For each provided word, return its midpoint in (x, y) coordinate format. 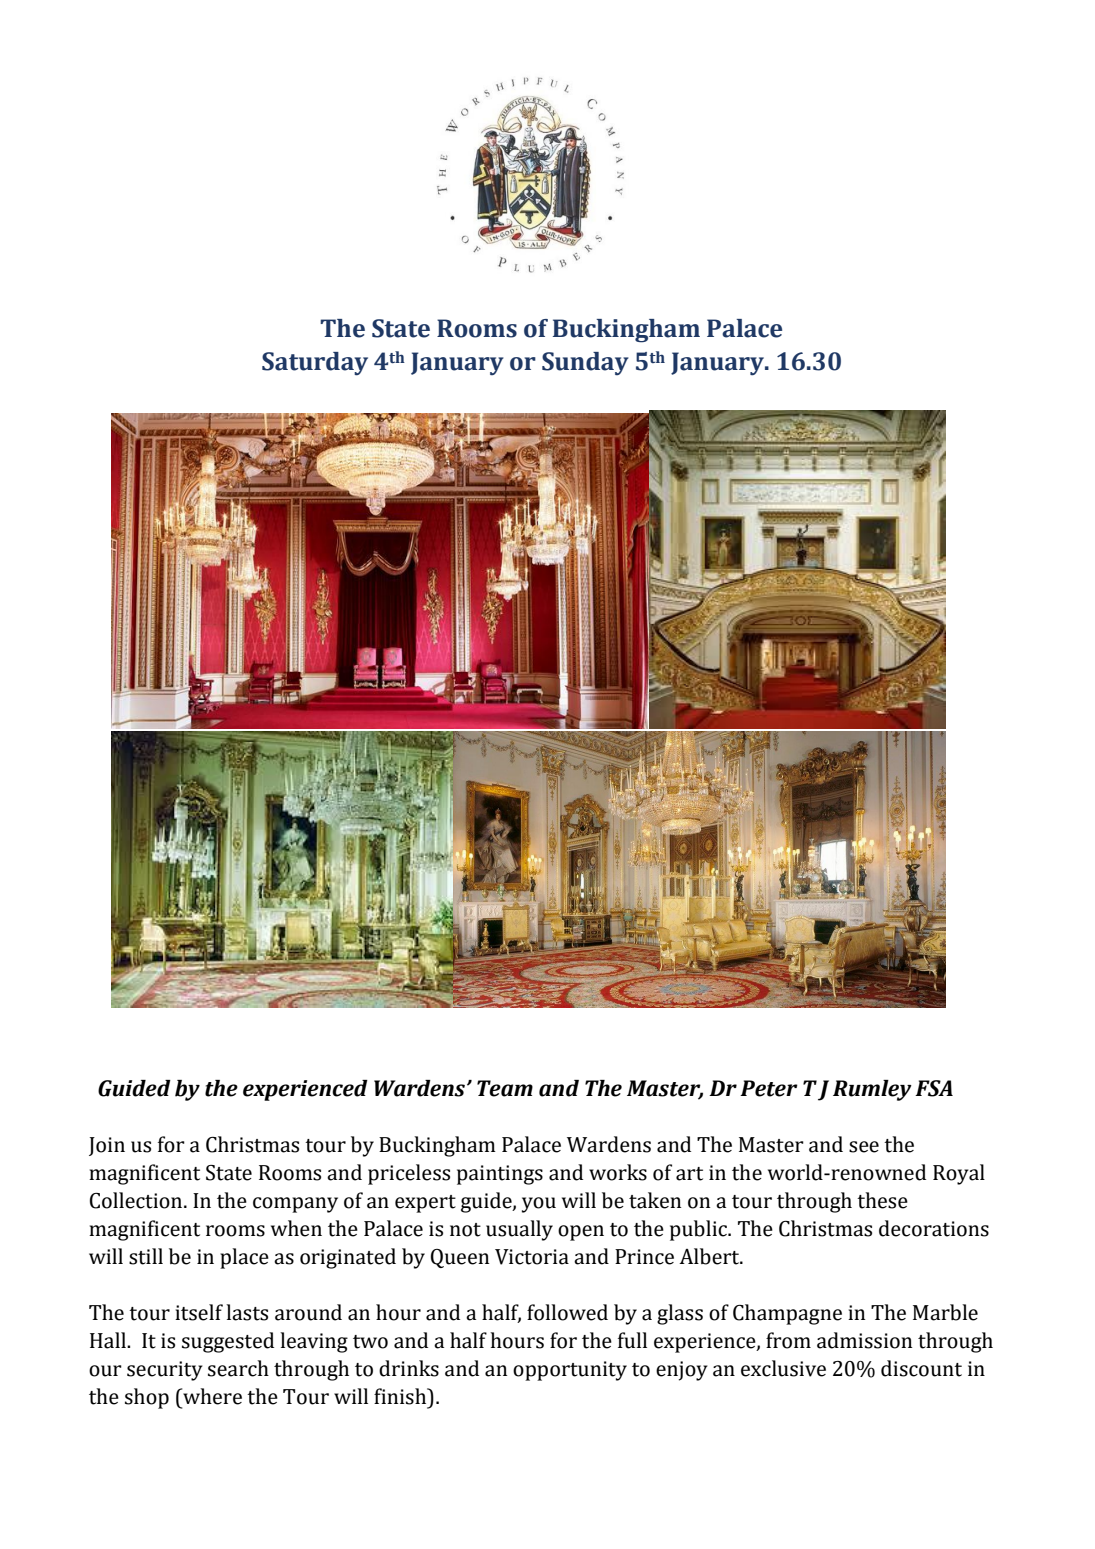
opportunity (570, 1371)
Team (505, 1088)
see (864, 1147)
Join (107, 1146)
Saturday (315, 364)
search (238, 1368)
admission (864, 1340)
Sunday (585, 363)
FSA (934, 1088)
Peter (769, 1088)
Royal (959, 1174)
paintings (500, 1175)
